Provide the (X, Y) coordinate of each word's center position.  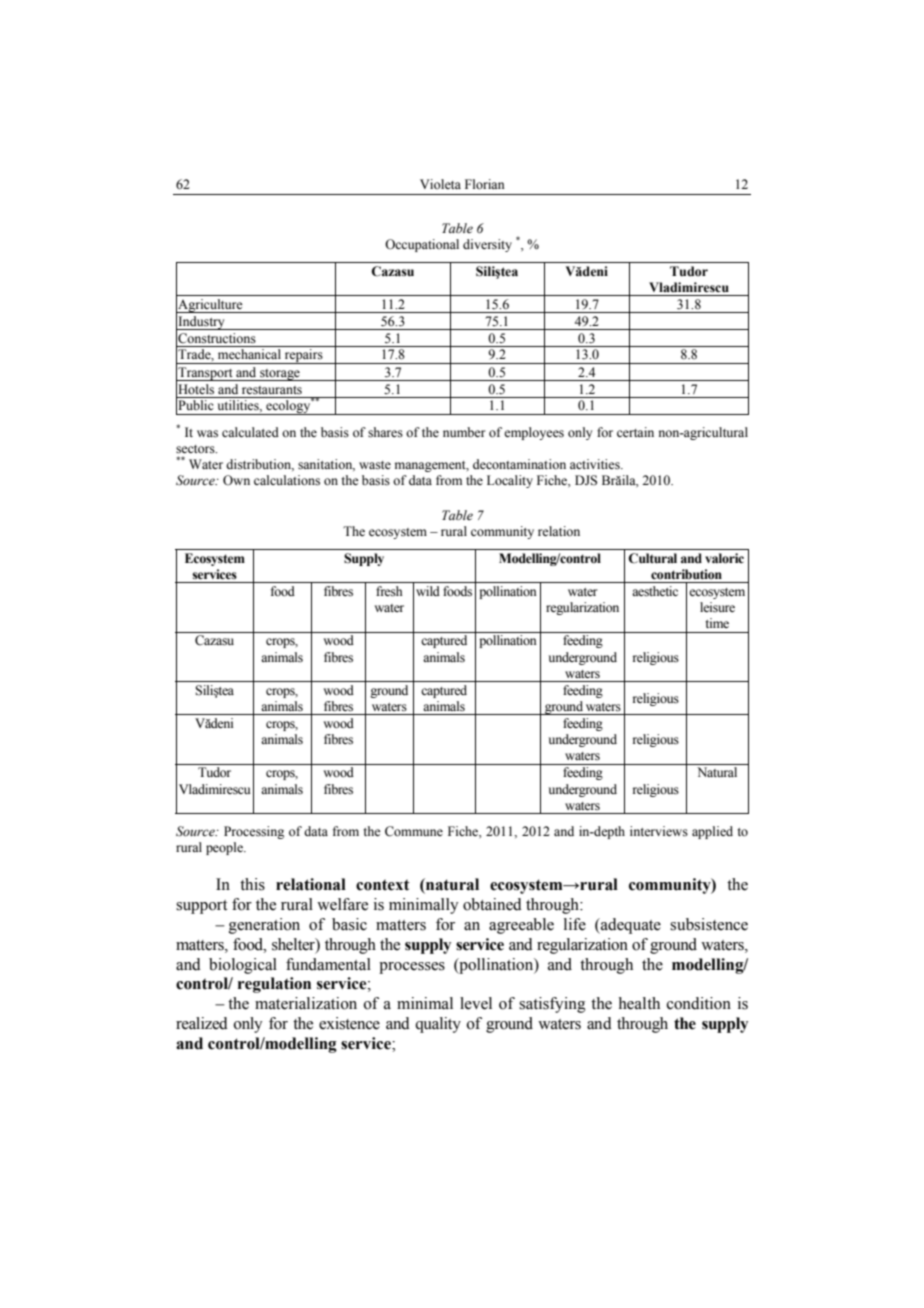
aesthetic (655, 591)
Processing (254, 832)
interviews (659, 831)
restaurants (272, 390)
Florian (485, 184)
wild (428, 591)
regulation (274, 985)
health (639, 1003)
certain (635, 432)
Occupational (422, 245)
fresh (389, 591)
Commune (414, 831)
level (476, 1003)
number (464, 432)
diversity (487, 245)
